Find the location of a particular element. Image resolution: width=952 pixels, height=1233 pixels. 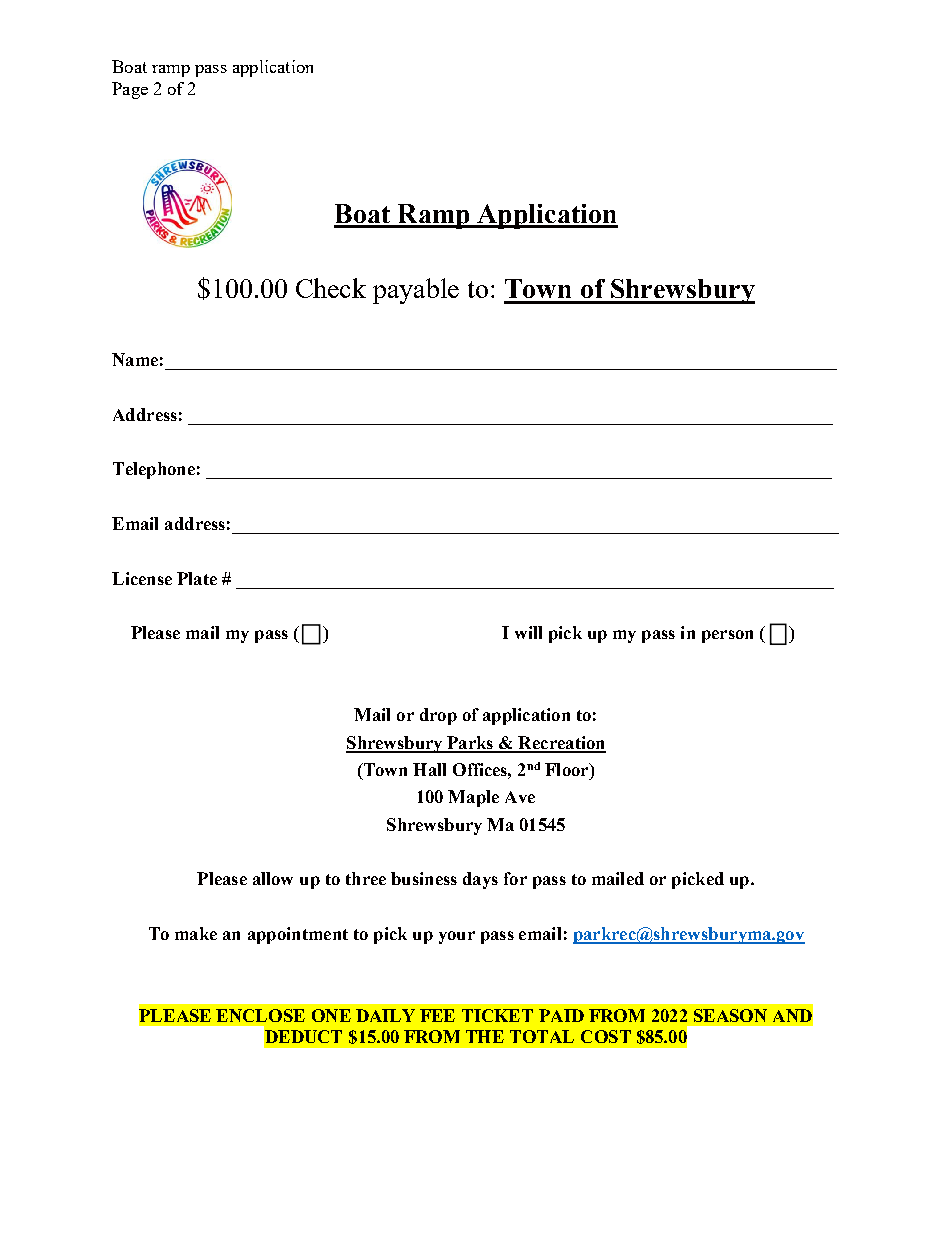

allow is located at coordinates (273, 878).
